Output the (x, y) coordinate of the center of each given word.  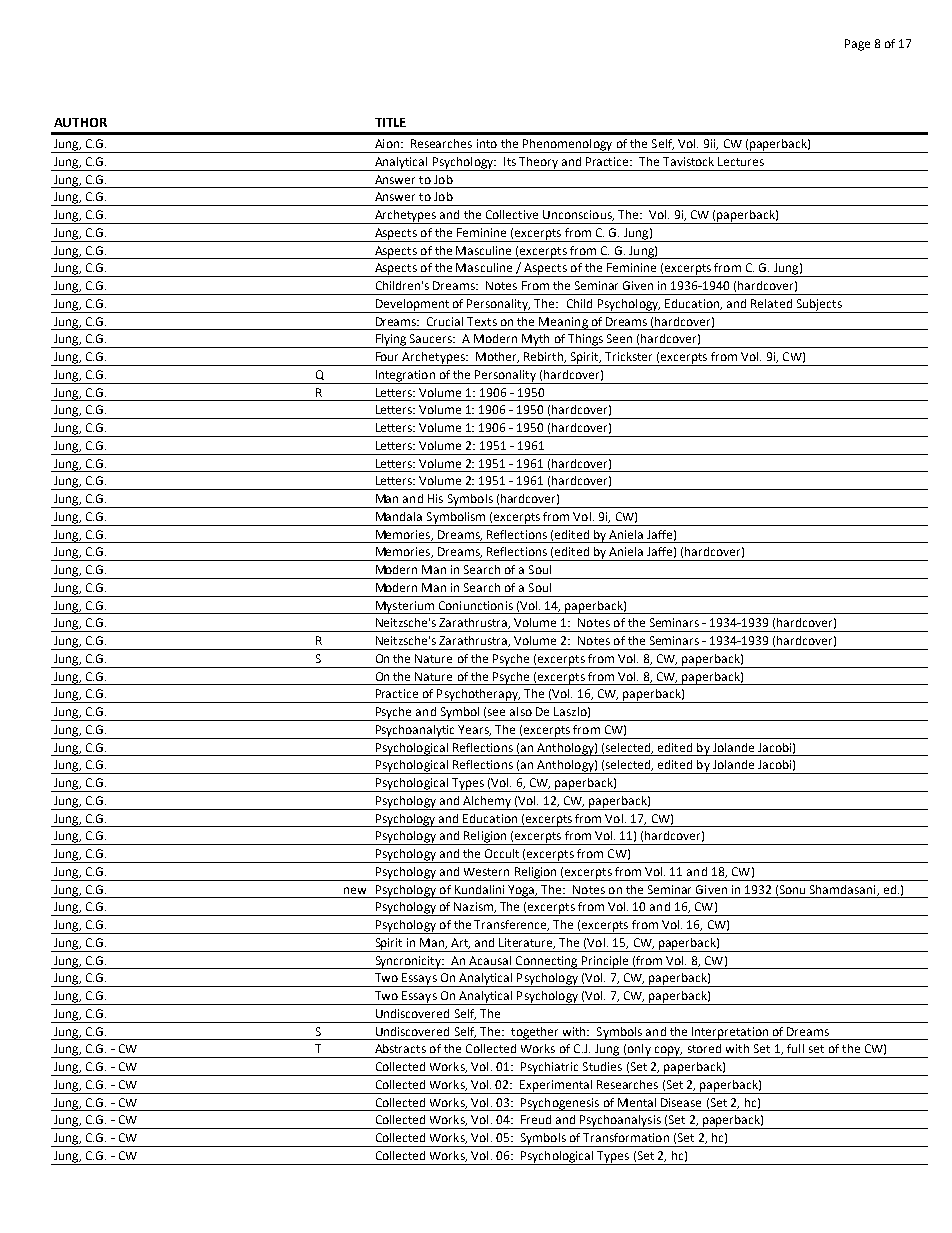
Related (771, 303)
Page (857, 45)
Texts (482, 321)
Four (387, 356)
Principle (605, 962)
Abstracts (400, 1048)
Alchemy (487, 803)
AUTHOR (80, 122)
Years (474, 730)
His (435, 498)
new (355, 890)
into (487, 143)
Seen (619, 338)
